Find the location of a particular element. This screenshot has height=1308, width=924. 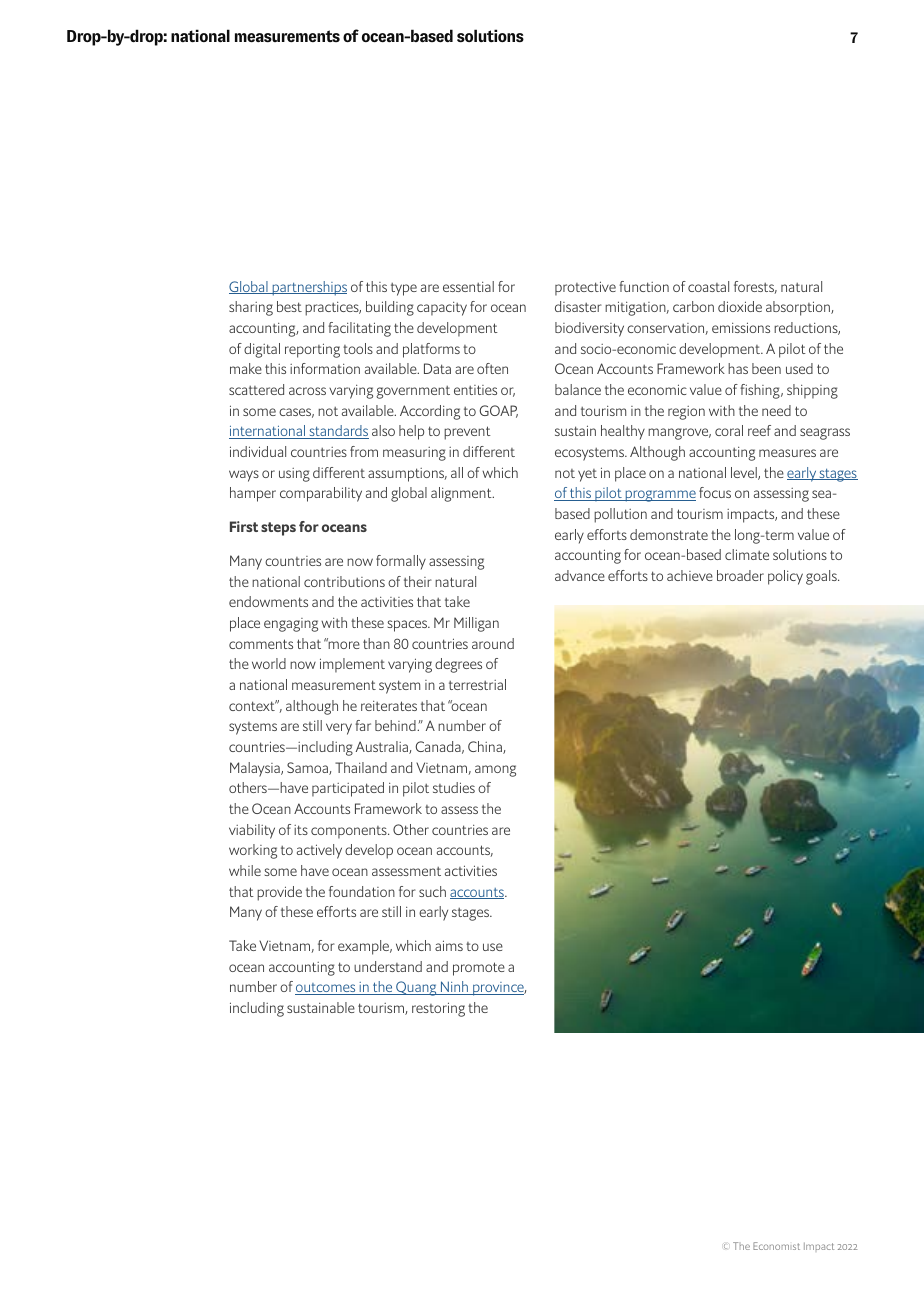

disaster is located at coordinates (578, 306).
